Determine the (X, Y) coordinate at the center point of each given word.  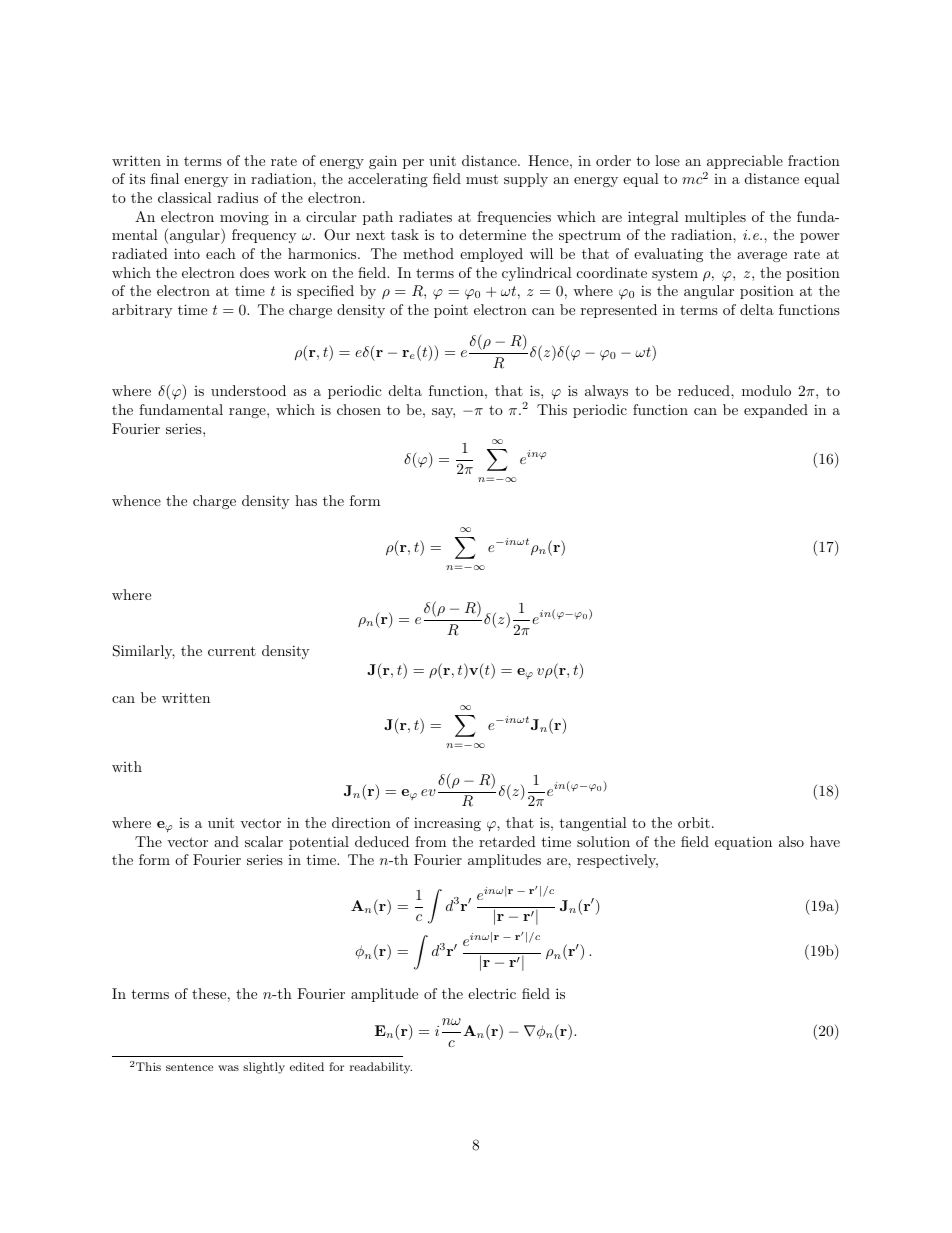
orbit (694, 822)
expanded (776, 411)
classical (185, 197)
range (248, 413)
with (127, 766)
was (228, 1068)
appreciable (745, 162)
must (482, 179)
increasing (447, 824)
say (443, 413)
